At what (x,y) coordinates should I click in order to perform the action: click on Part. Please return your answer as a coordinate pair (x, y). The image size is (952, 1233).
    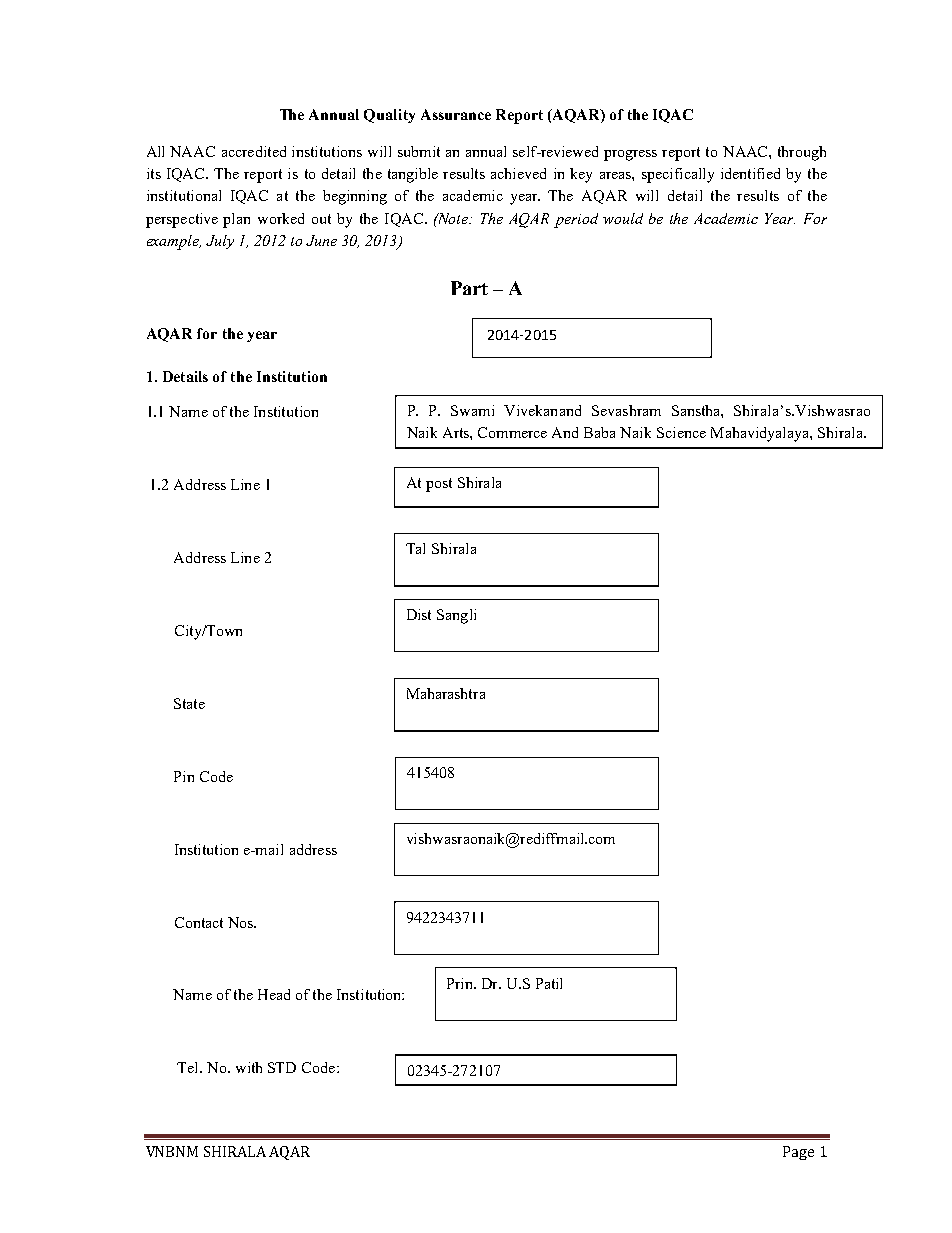
    Looking at the image, I should click on (469, 288).
